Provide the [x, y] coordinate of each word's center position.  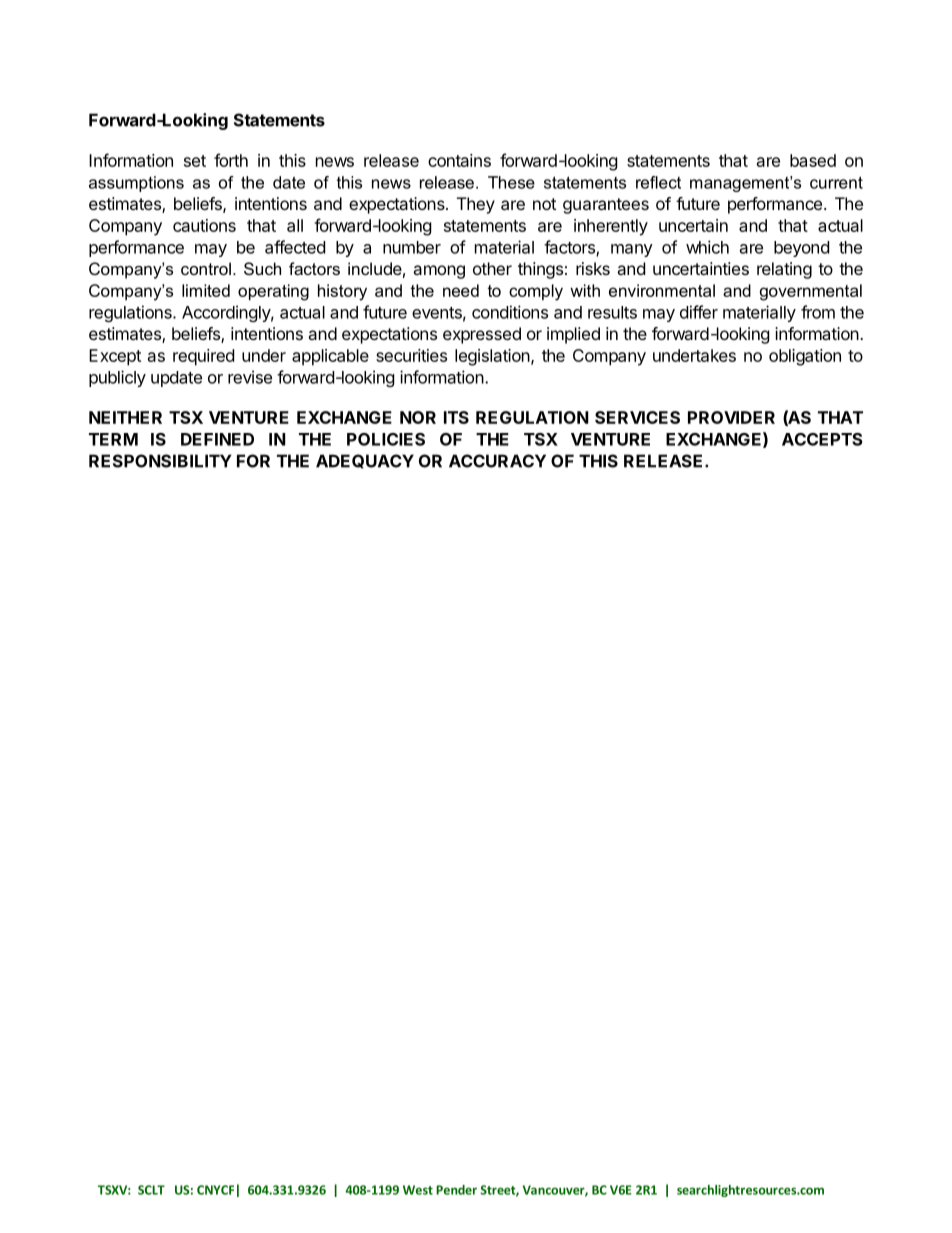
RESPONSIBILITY [160, 461]
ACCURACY [497, 461]
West [418, 1190]
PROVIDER [731, 417]
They [476, 205]
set [195, 161]
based [813, 160]
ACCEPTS [822, 439]
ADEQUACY [365, 461]
